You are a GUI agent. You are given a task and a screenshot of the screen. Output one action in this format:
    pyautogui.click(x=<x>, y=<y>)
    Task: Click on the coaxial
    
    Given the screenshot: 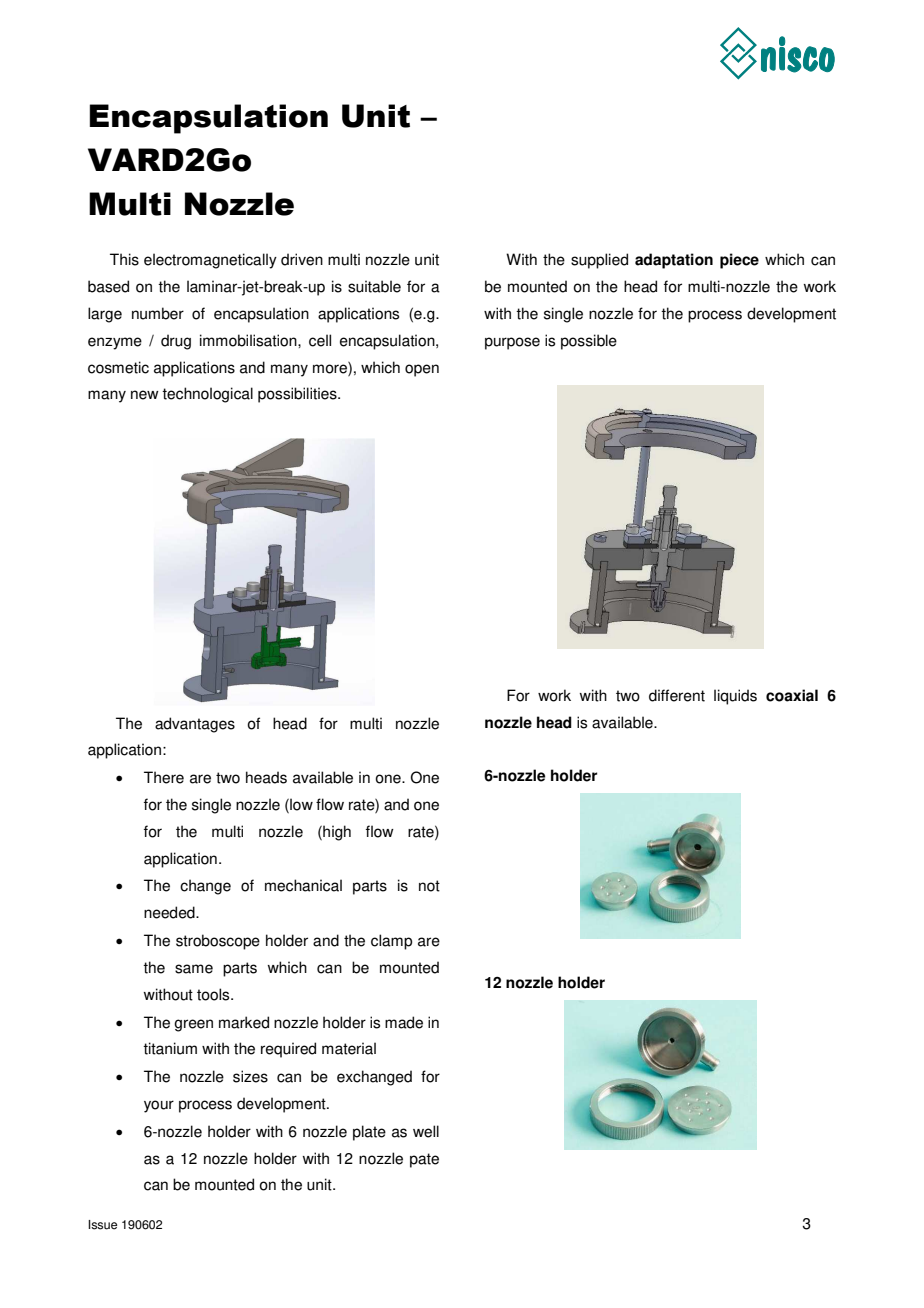 What is the action you would take?
    pyautogui.click(x=792, y=695)
